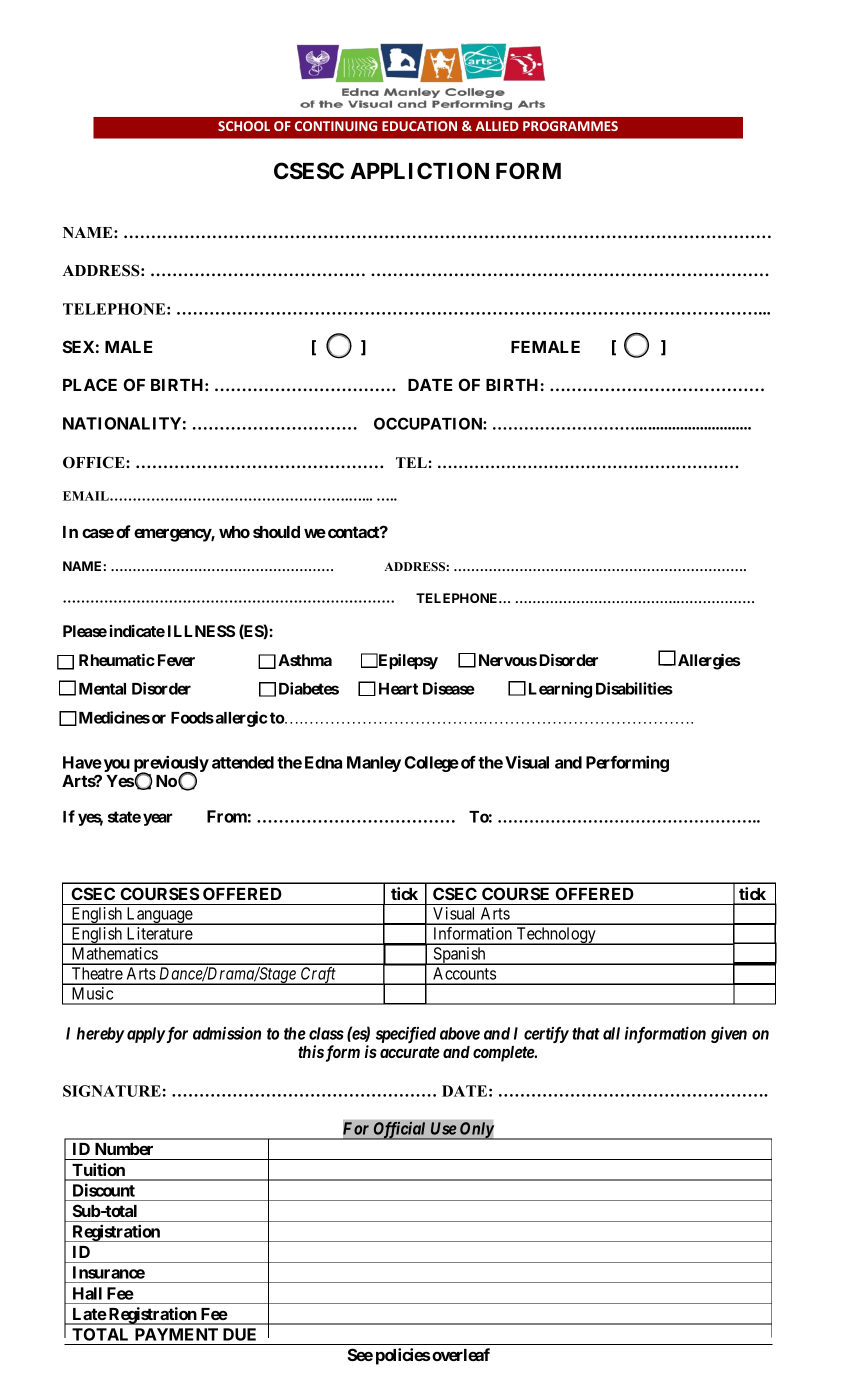  I want to click on SCHOOL, so click(244, 126).
